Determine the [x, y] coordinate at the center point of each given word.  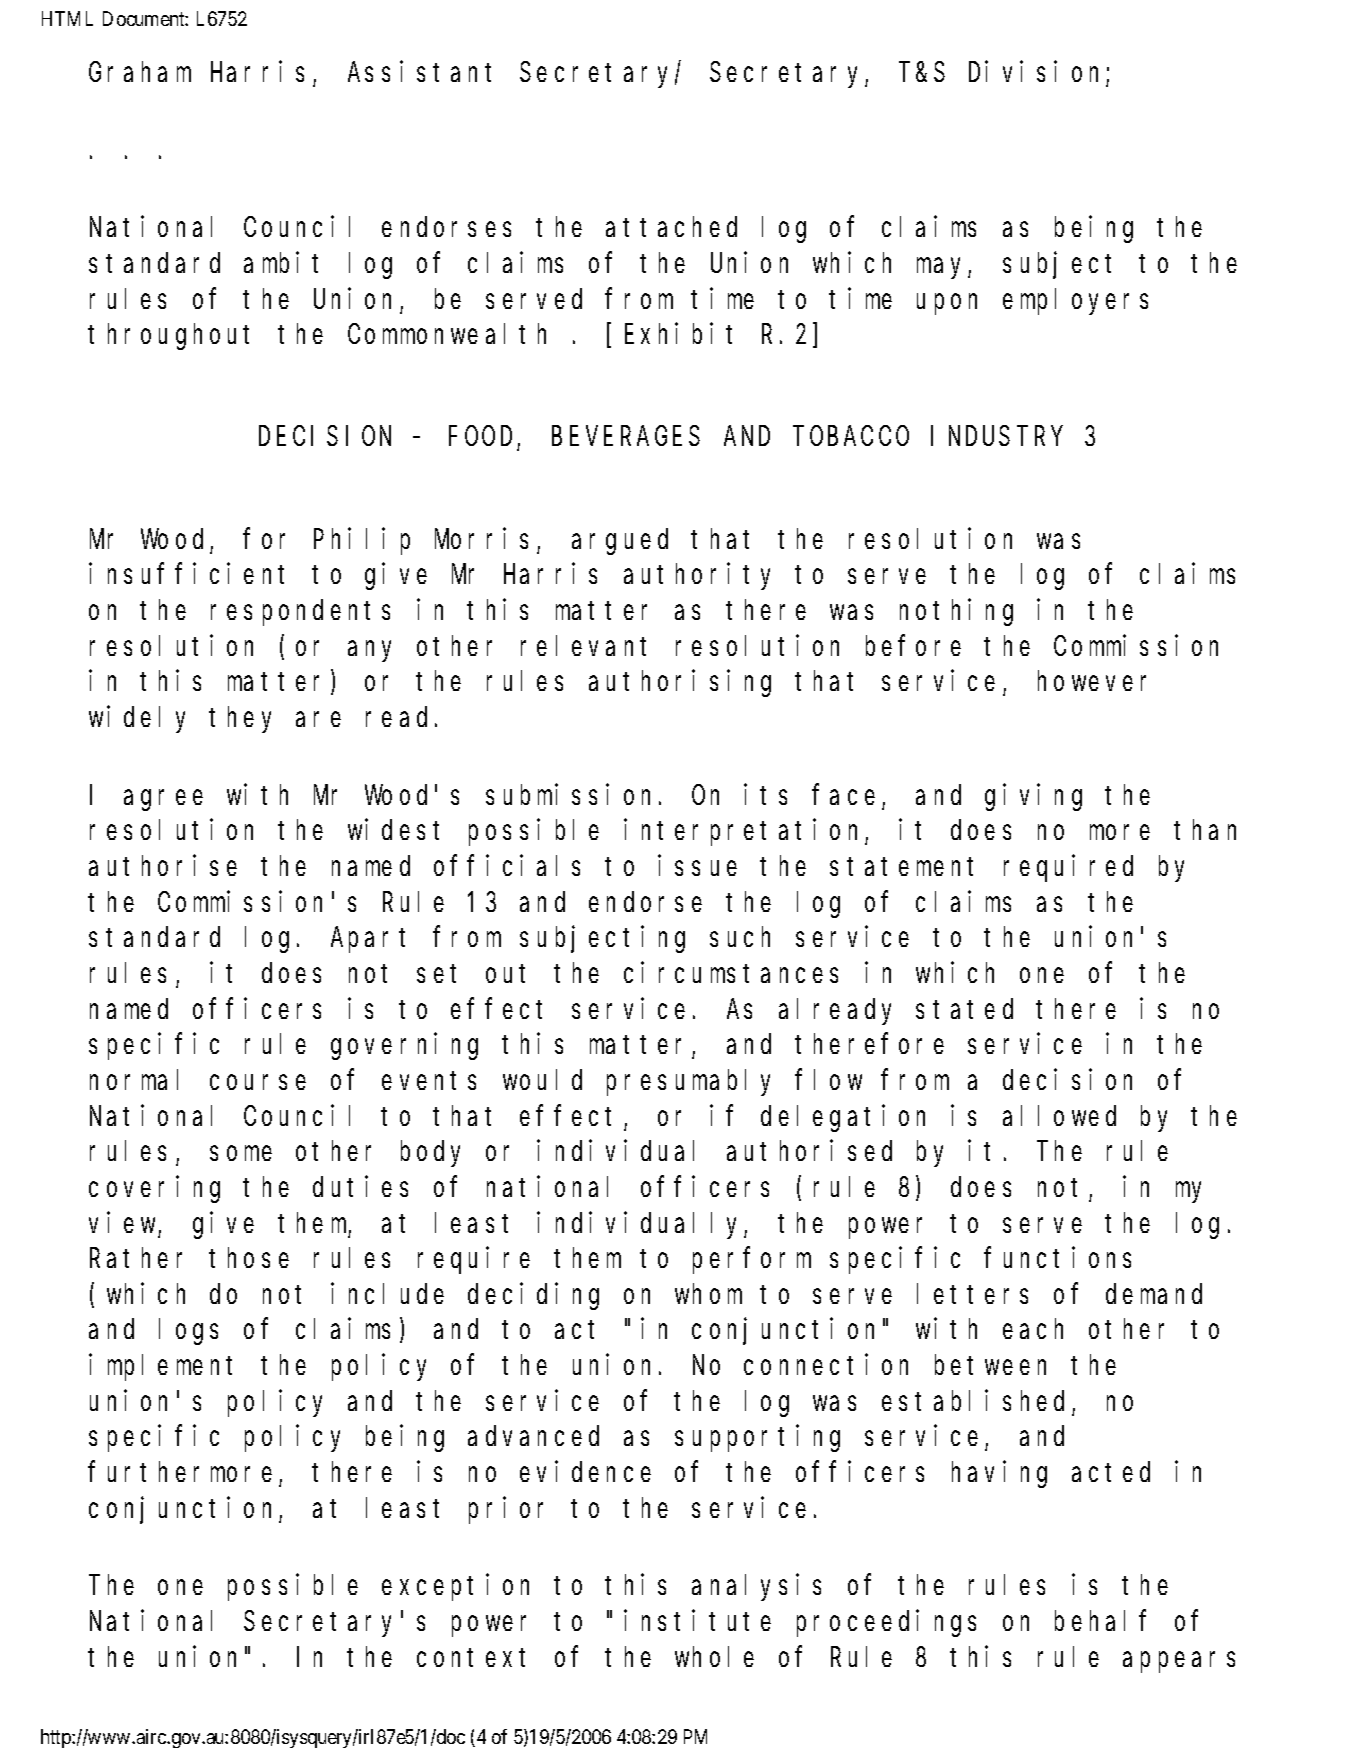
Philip [362, 541]
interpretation [745, 833]
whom [708, 1294]
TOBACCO [853, 437]
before [913, 646]
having [999, 1474]
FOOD [483, 439]
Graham [140, 71]
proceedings [886, 1623]
